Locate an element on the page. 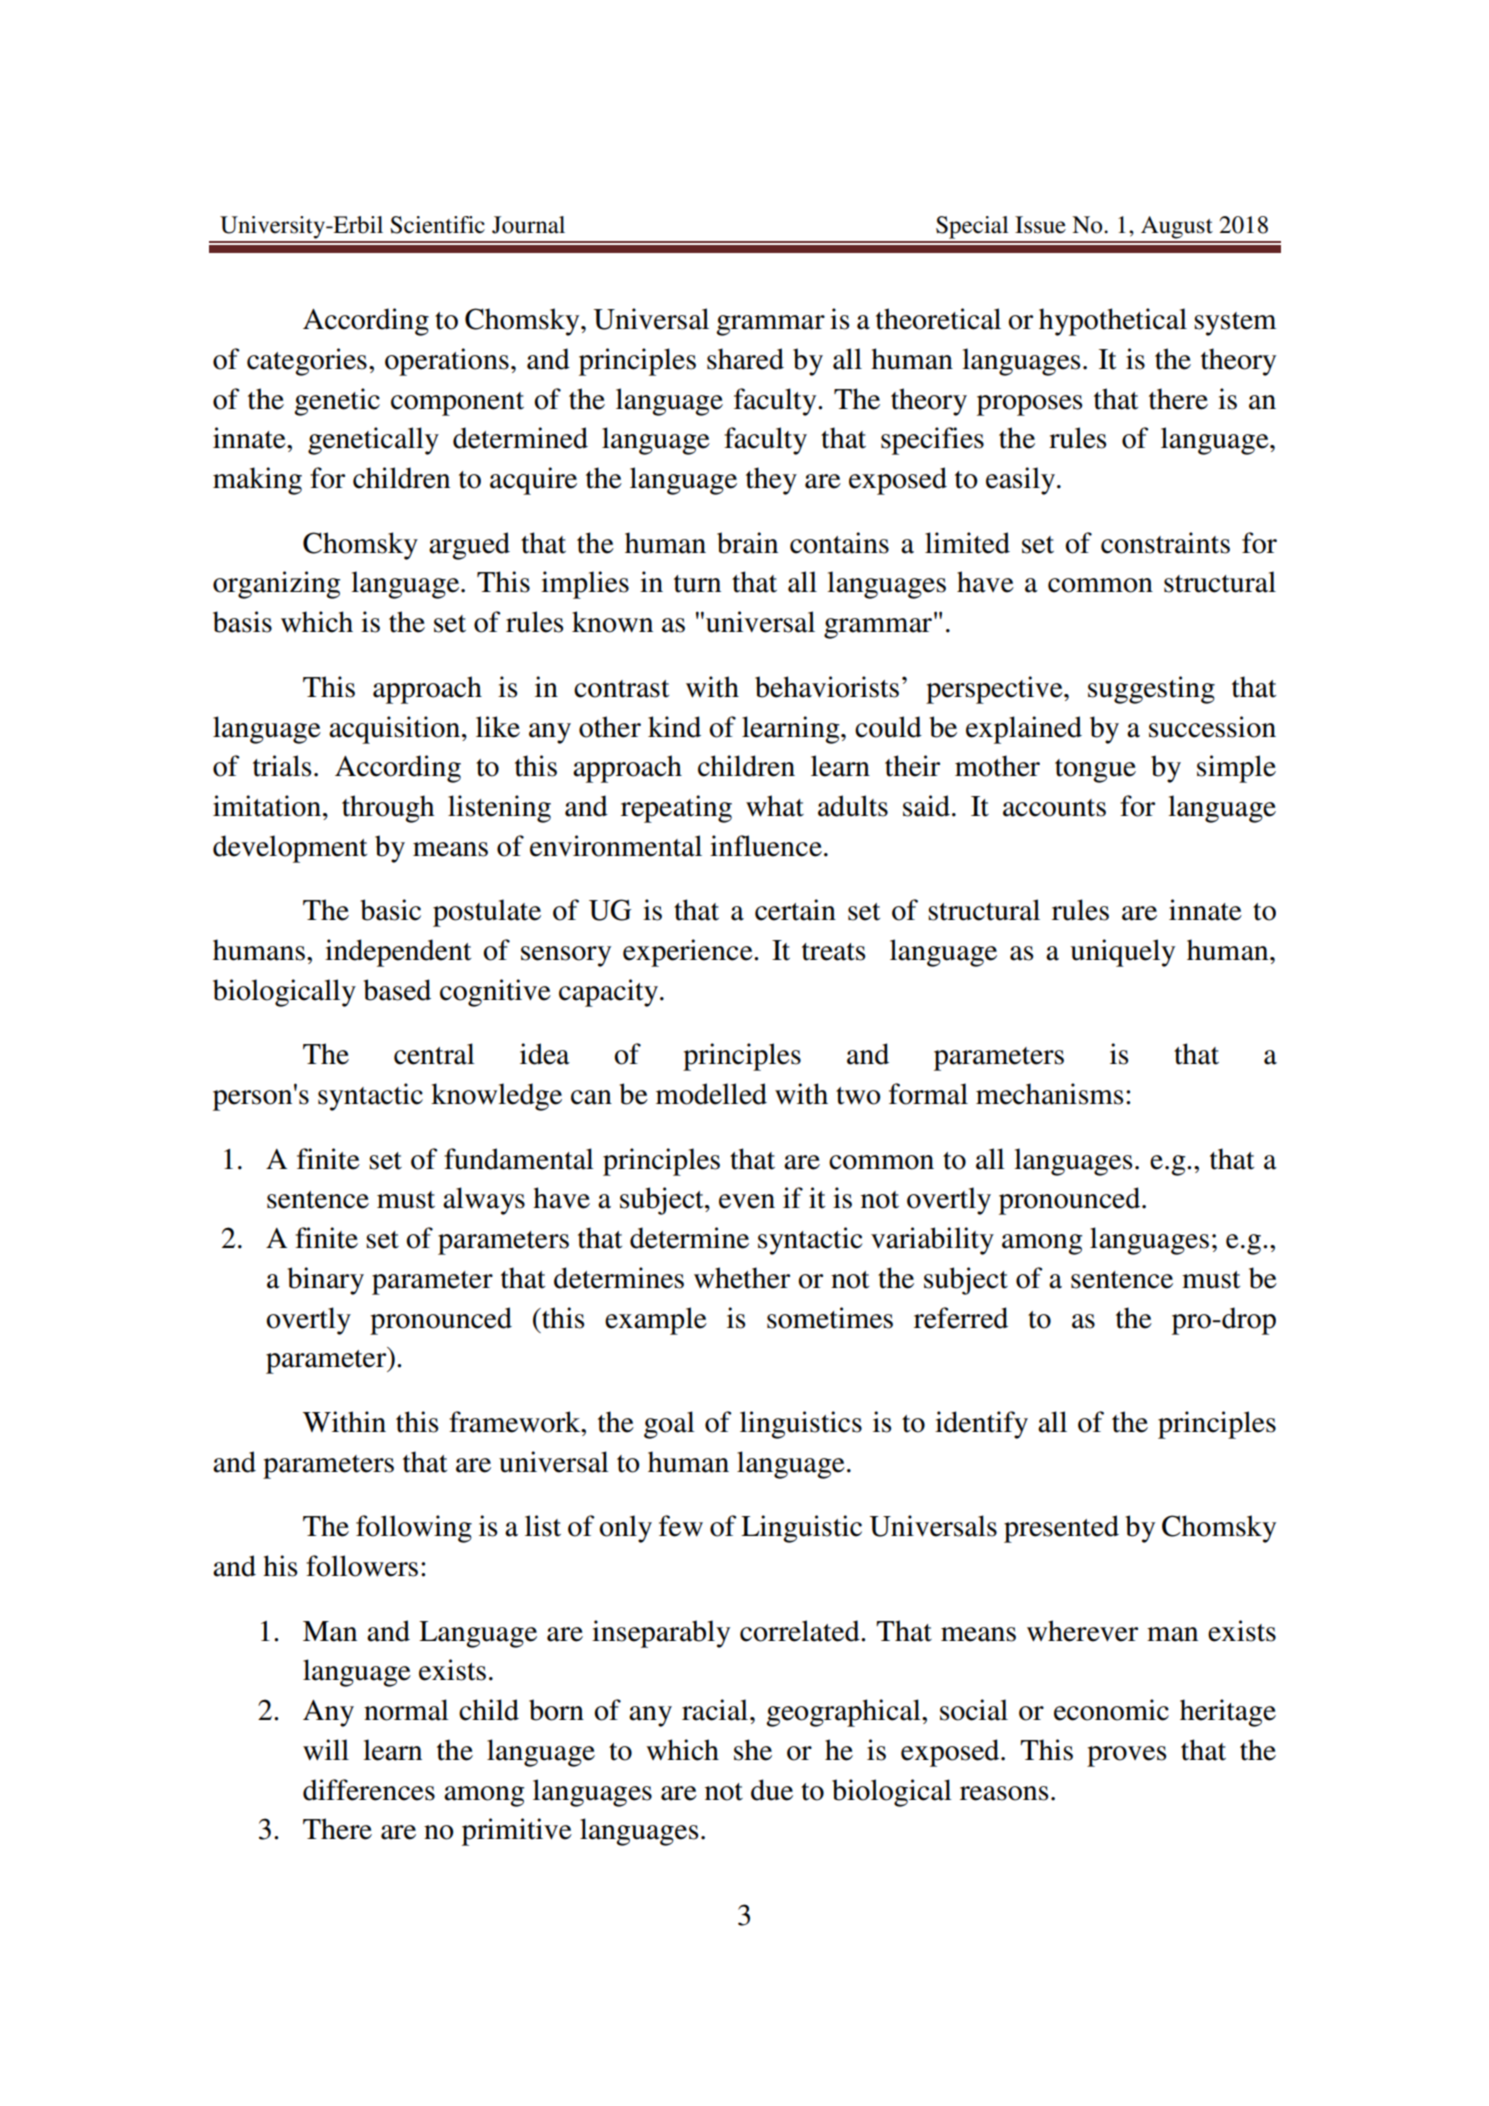  shared is located at coordinates (745, 359).
